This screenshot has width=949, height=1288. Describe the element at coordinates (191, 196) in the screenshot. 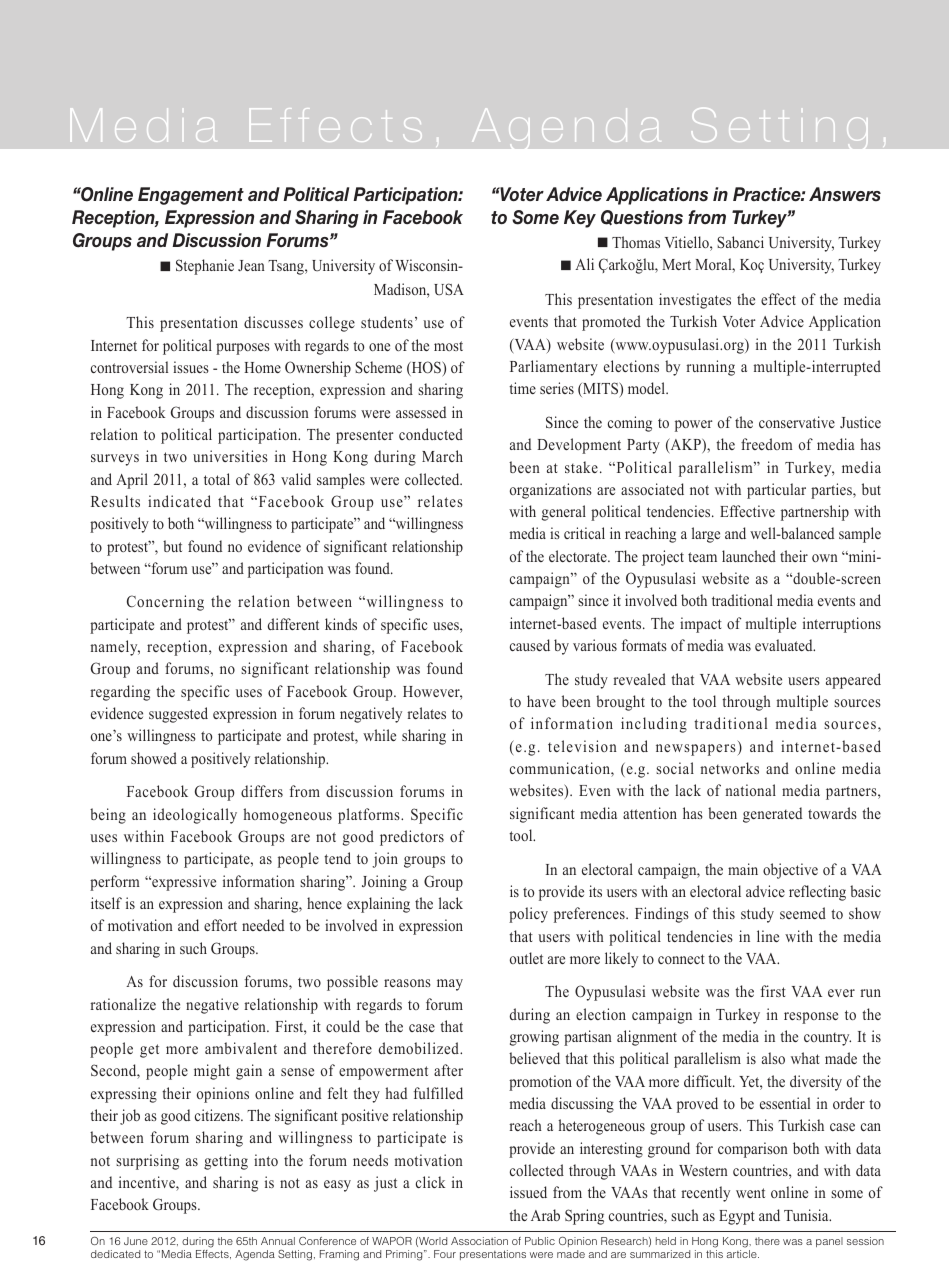

I see `Engagement` at that location.
